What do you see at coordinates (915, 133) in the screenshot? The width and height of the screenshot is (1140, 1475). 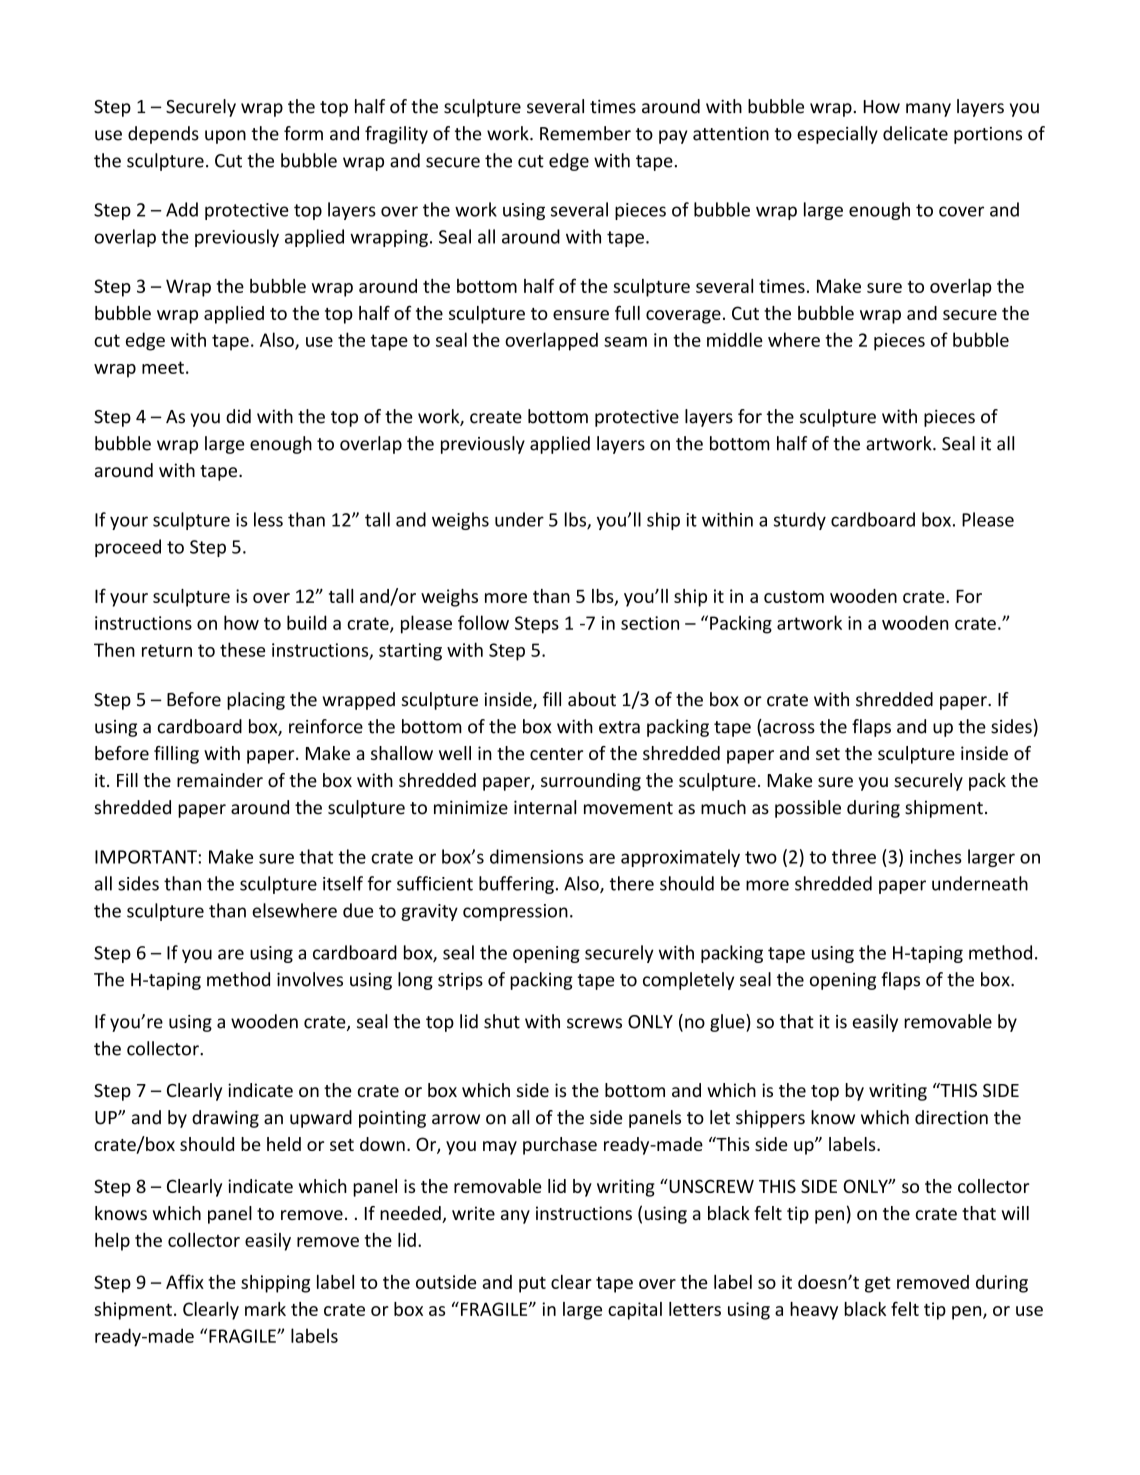 I see `delicate` at bounding box center [915, 133].
